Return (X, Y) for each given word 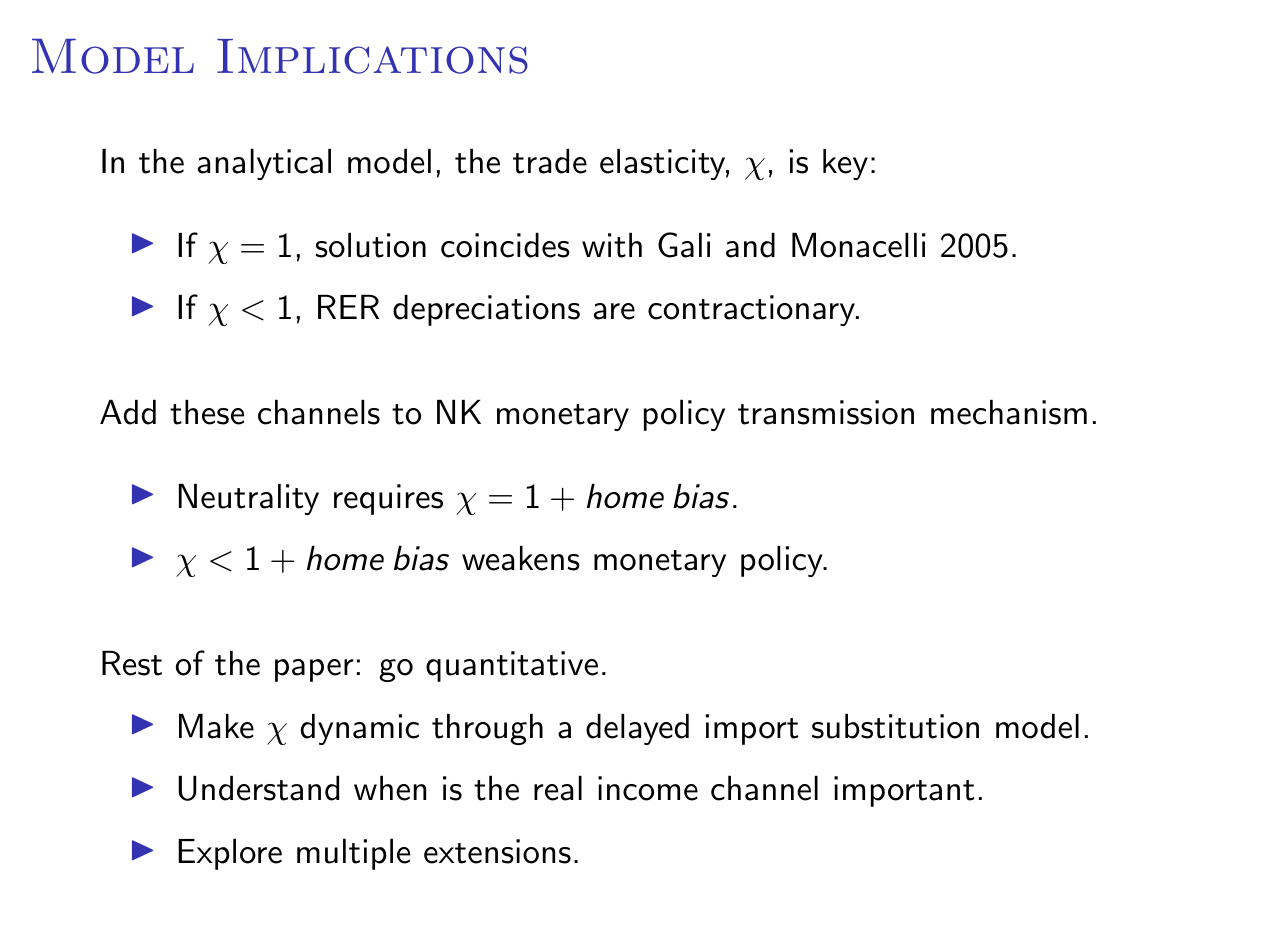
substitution (895, 726)
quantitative (512, 666)
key (845, 164)
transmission (826, 412)
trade (550, 161)
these (207, 412)
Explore (230, 854)
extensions (497, 851)
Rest (132, 663)
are (614, 311)
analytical (264, 164)
